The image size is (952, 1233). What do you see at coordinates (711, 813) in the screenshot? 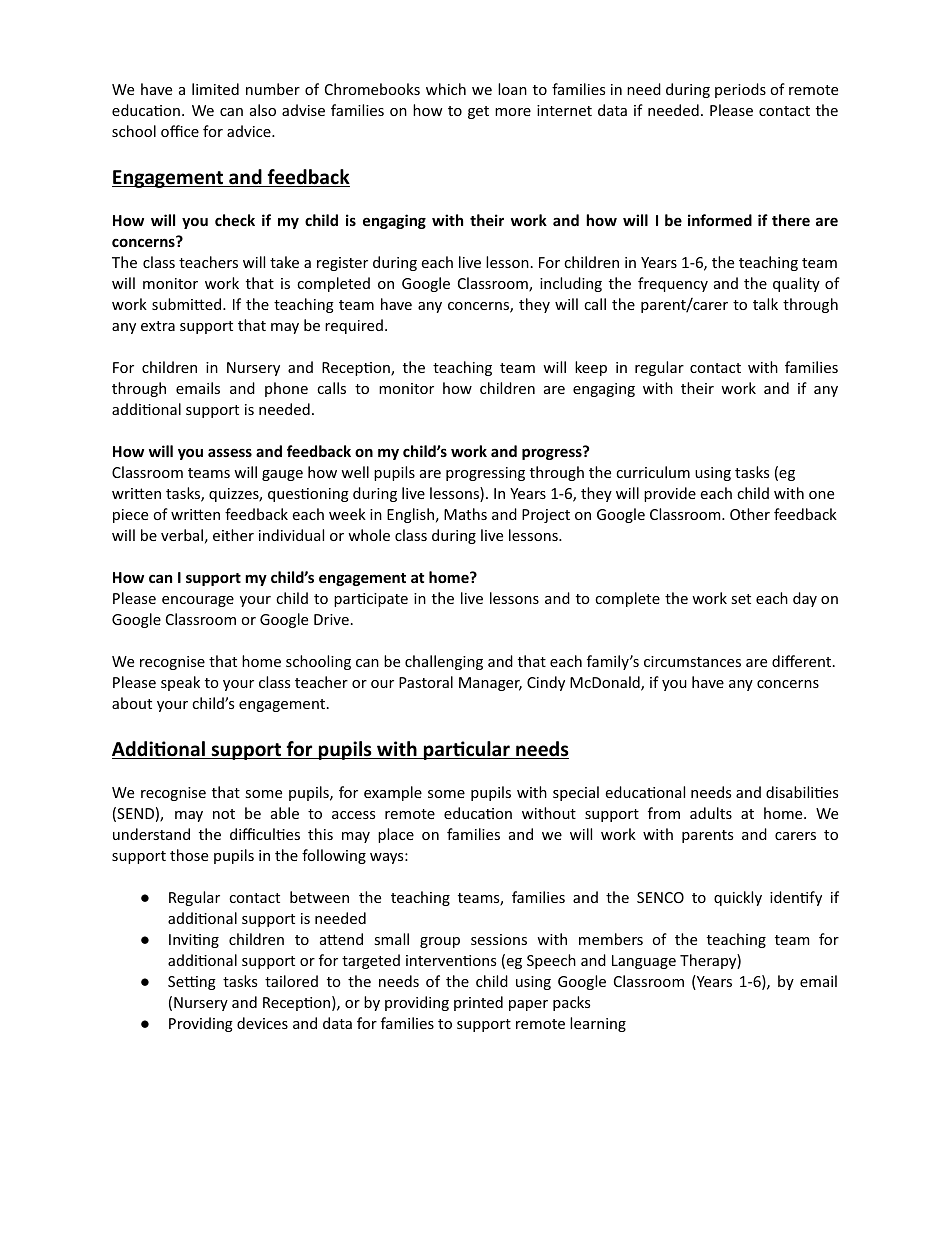
I see `adults` at bounding box center [711, 813].
